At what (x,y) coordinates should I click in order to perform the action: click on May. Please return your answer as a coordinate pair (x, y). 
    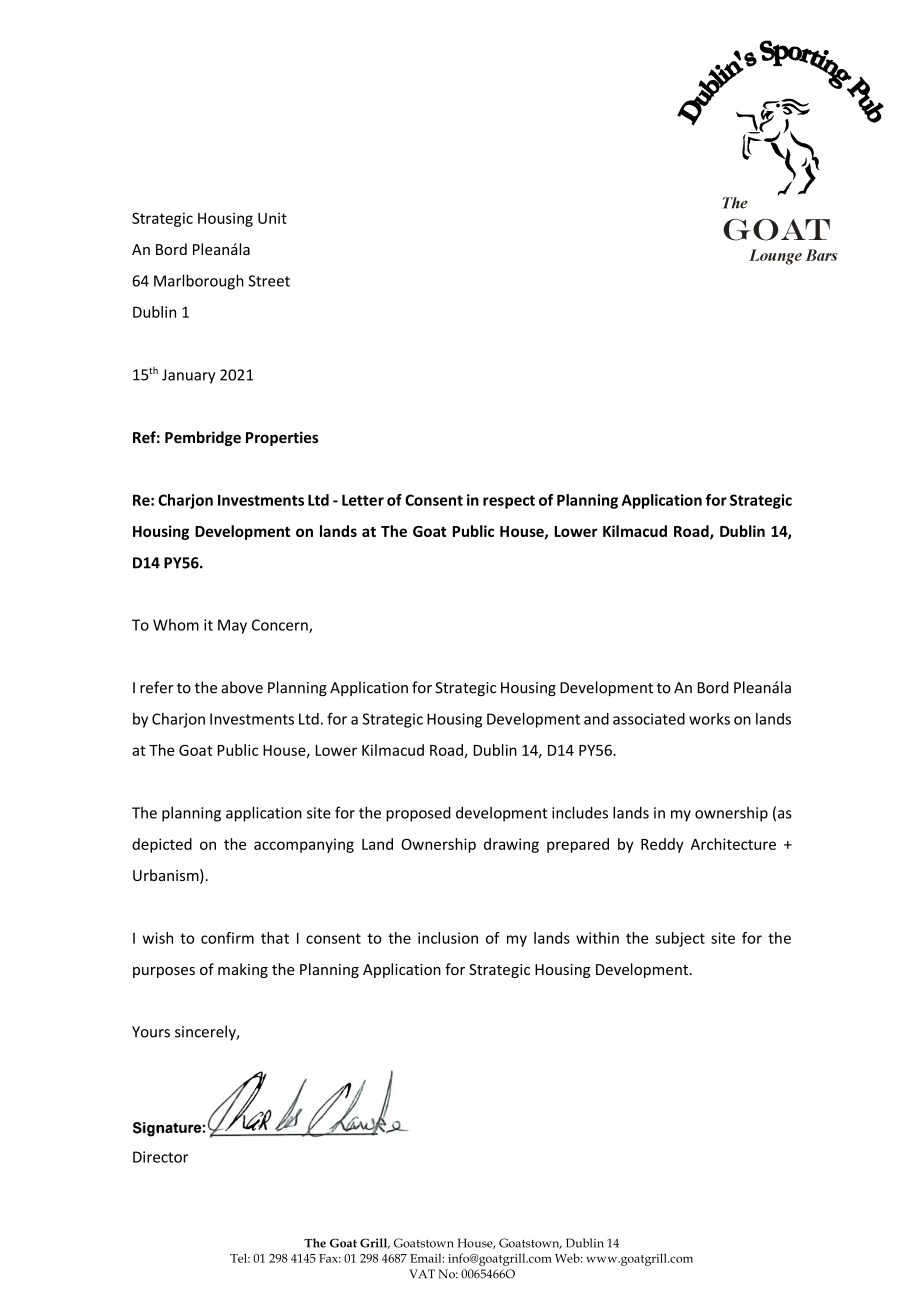
    Looking at the image, I should click on (232, 626).
